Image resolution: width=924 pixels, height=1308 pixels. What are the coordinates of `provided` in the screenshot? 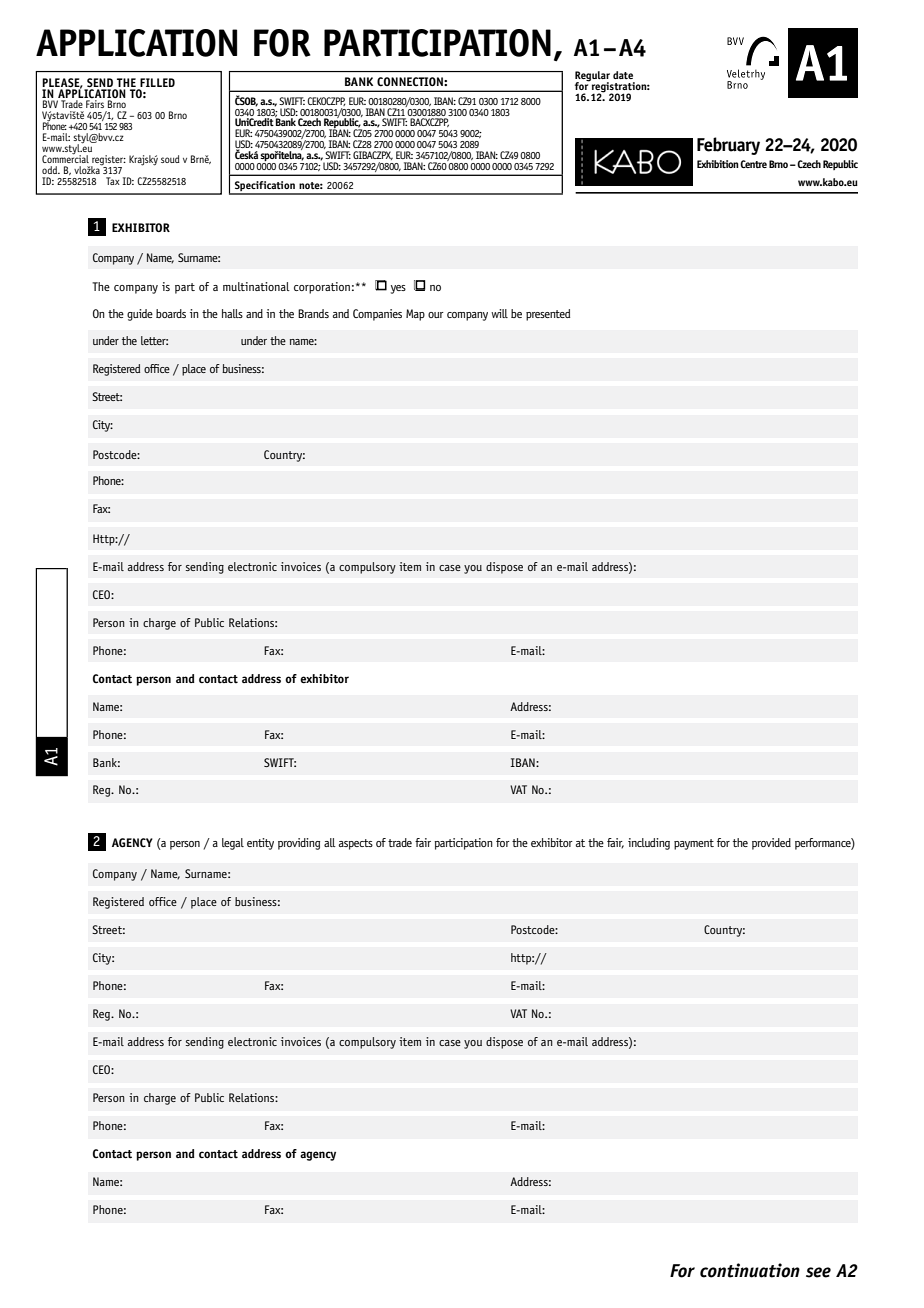 It's located at (771, 844).
